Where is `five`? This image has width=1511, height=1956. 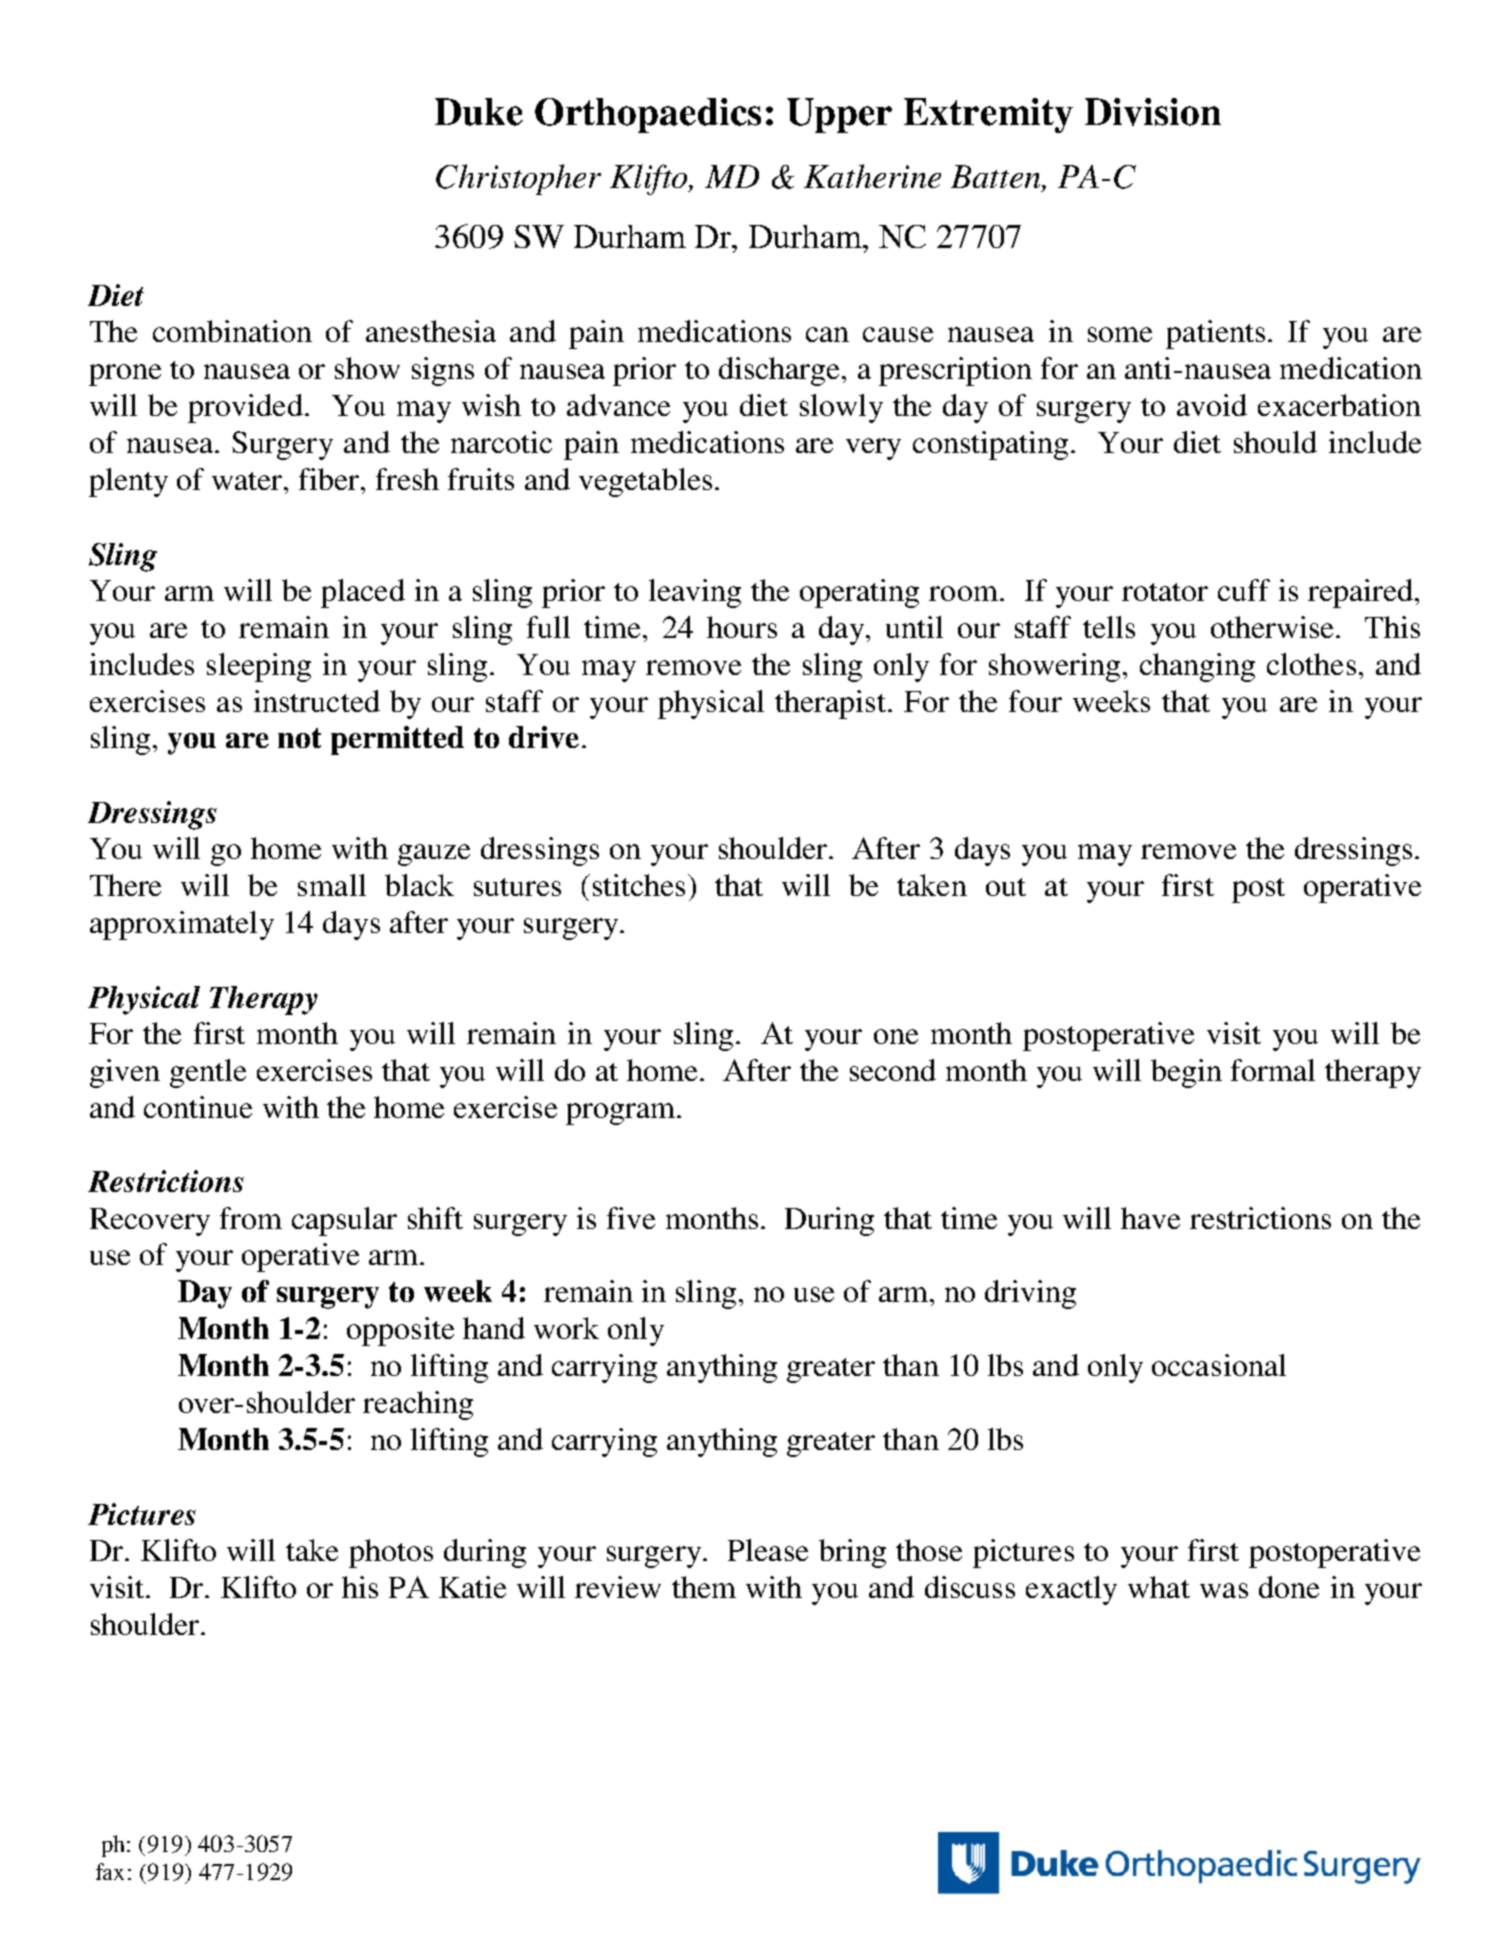
five is located at coordinates (631, 1218).
